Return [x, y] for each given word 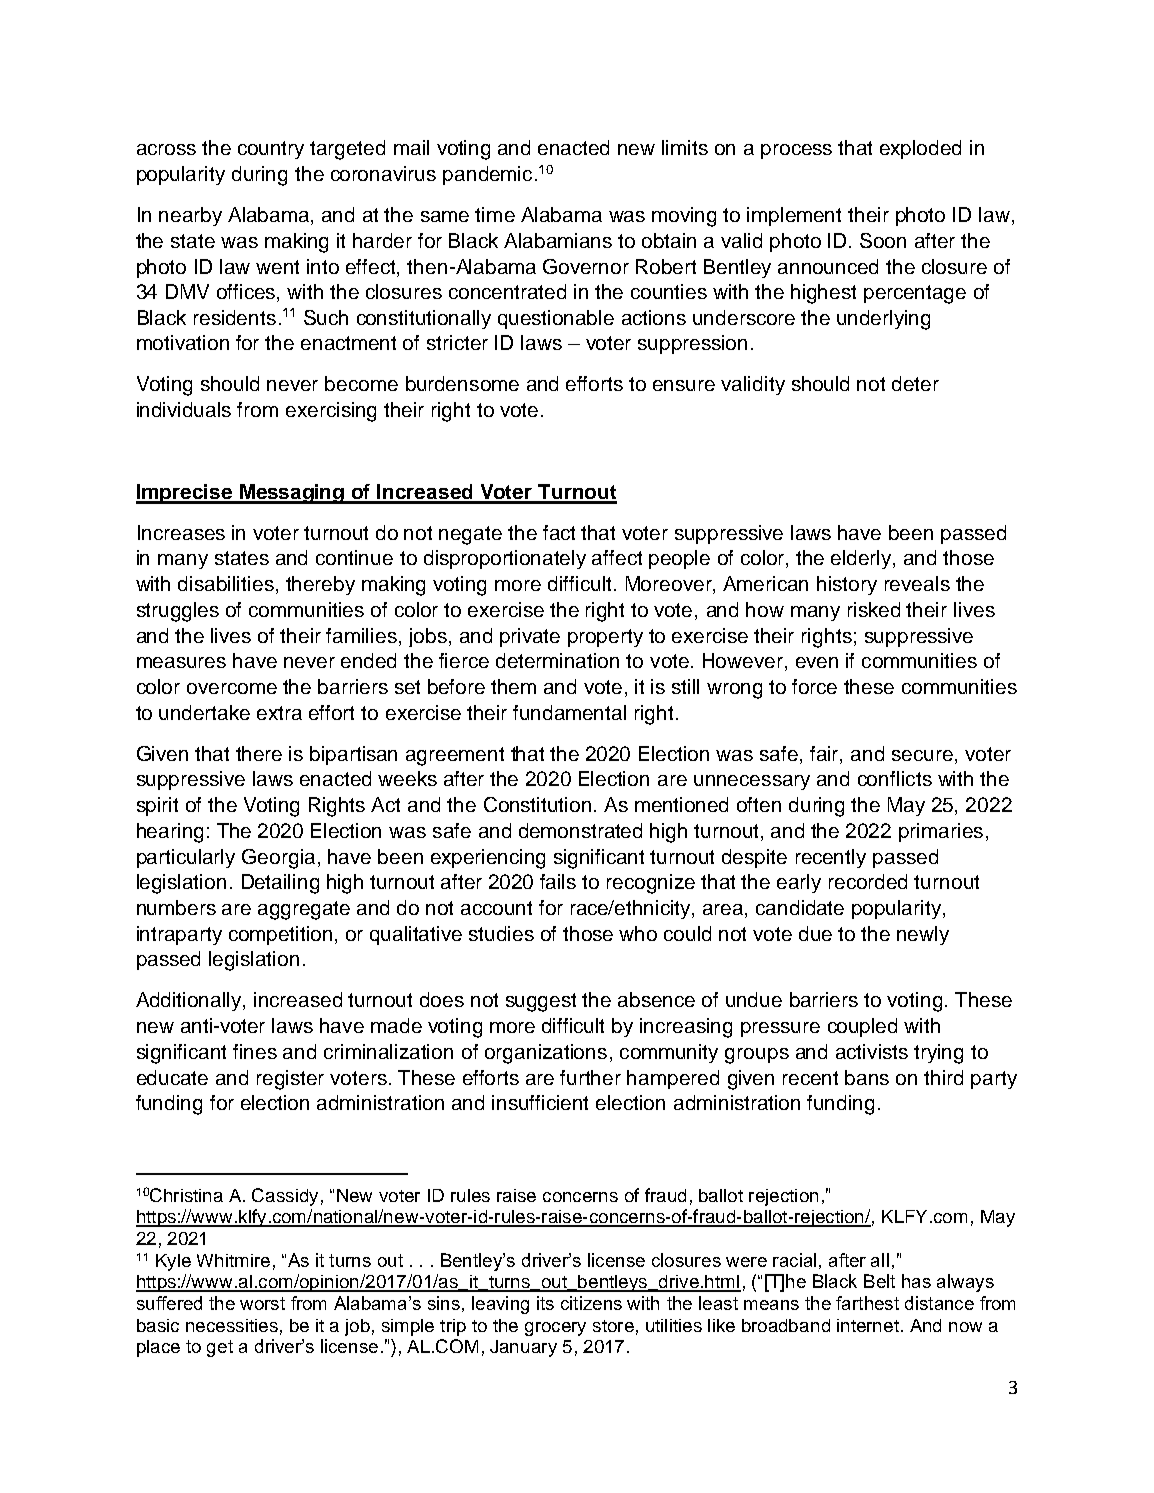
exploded [920, 149]
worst [262, 1303]
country [271, 150]
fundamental [569, 712]
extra [279, 713]
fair [825, 753]
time [495, 214]
